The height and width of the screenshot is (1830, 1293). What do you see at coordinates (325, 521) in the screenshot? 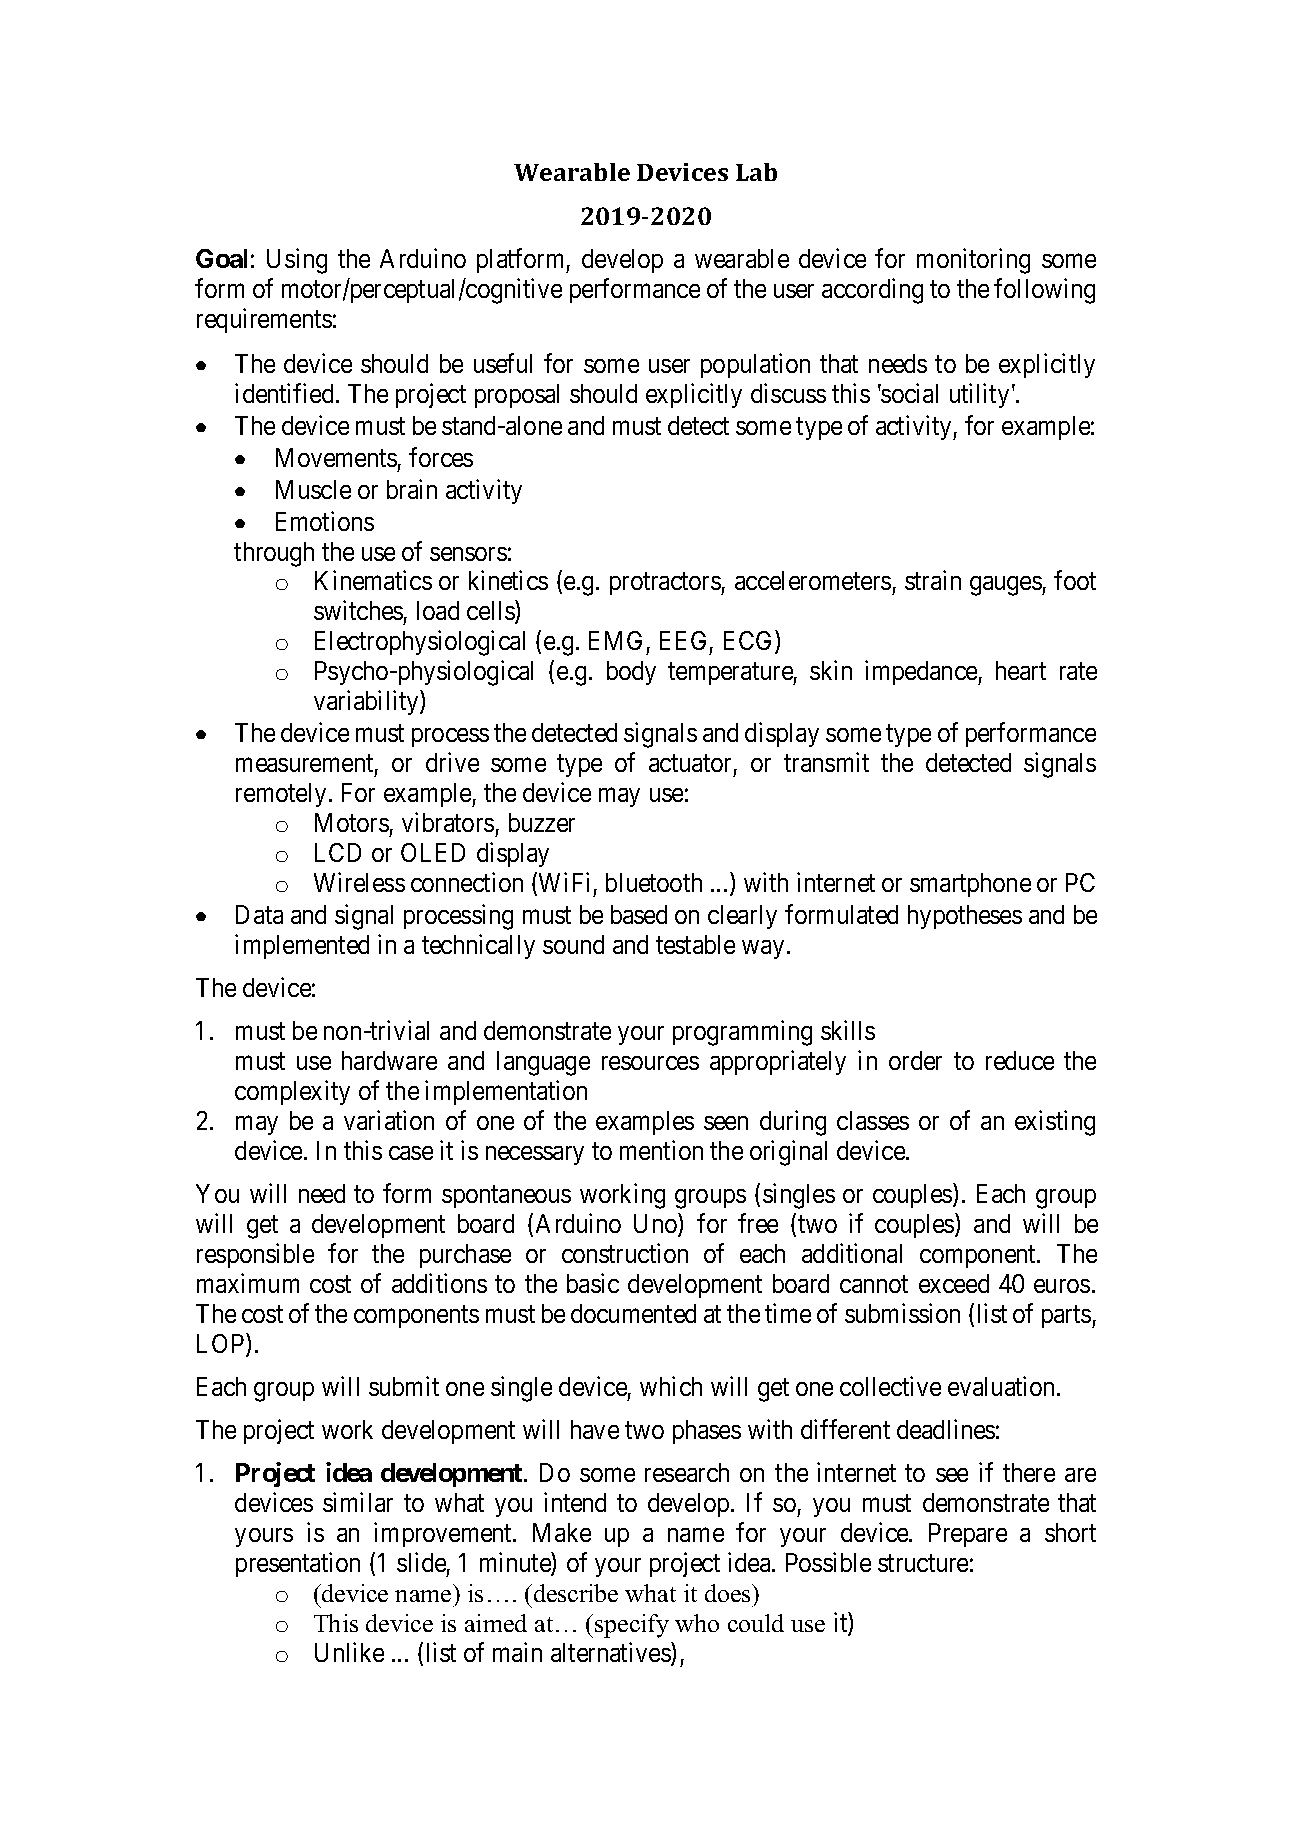
I see `Emotions` at bounding box center [325, 521].
